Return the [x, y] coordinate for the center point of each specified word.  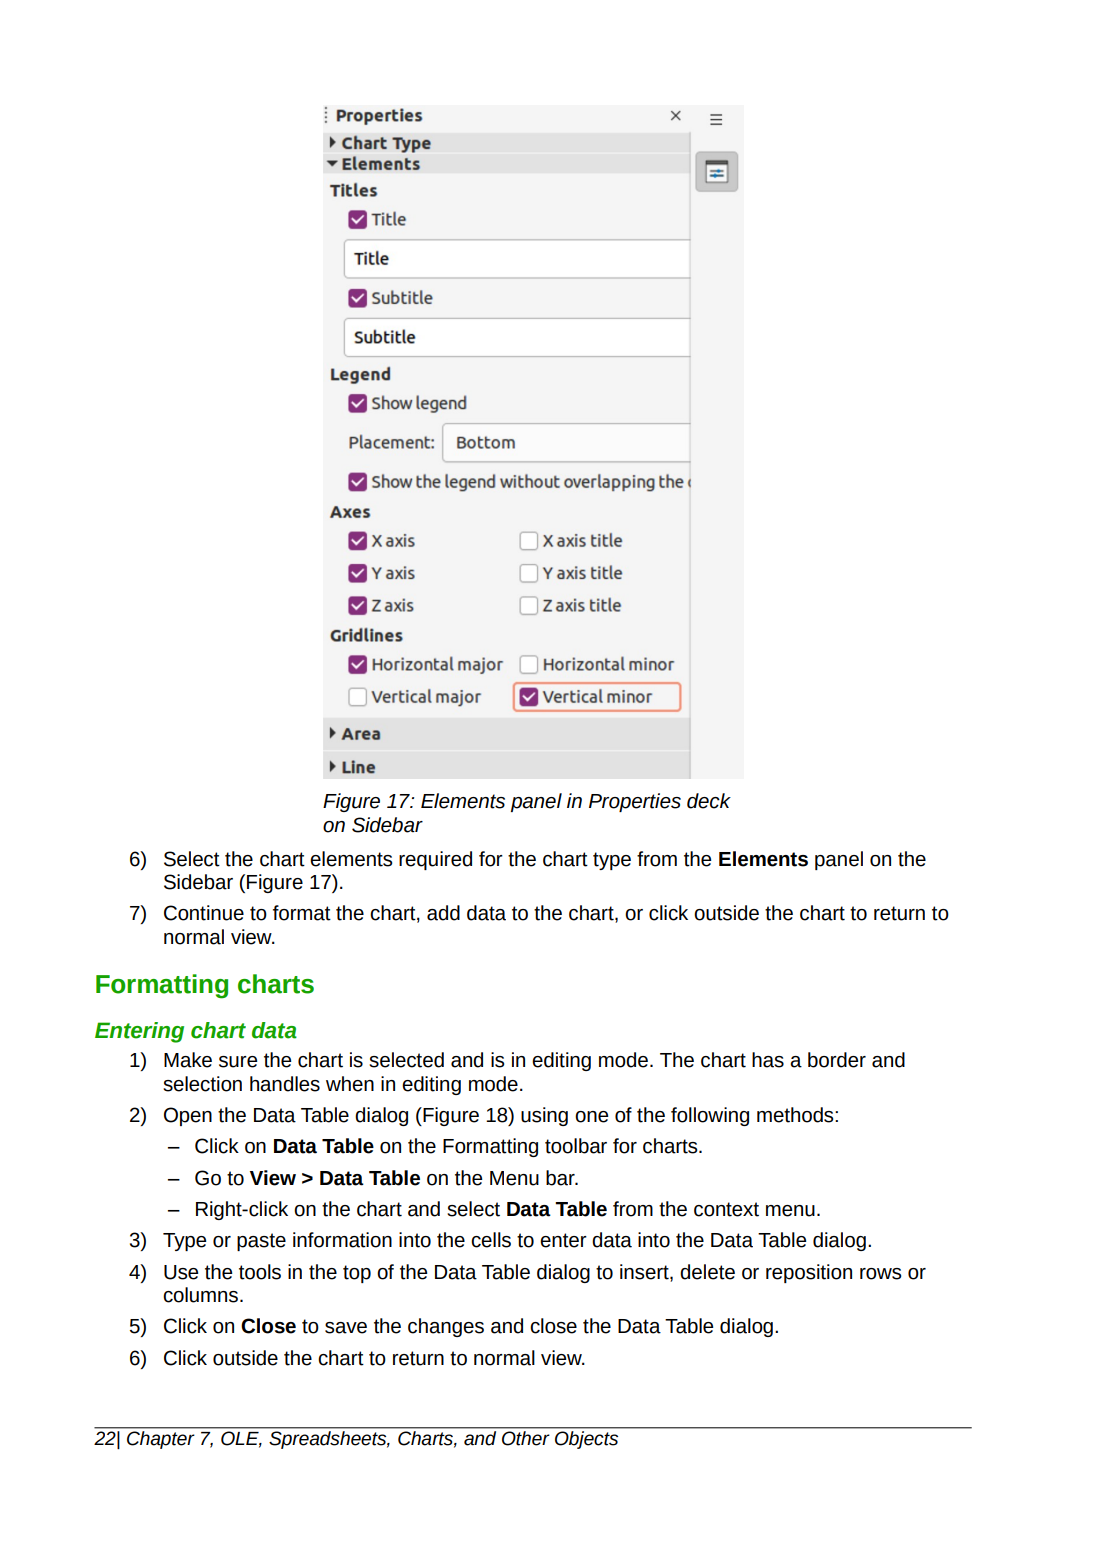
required [435, 860]
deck [709, 801]
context [726, 1209]
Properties [635, 802]
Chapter [160, 1440]
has [768, 1060]
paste [261, 1242]
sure [238, 1062]
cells [491, 1240]
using [544, 1116]
